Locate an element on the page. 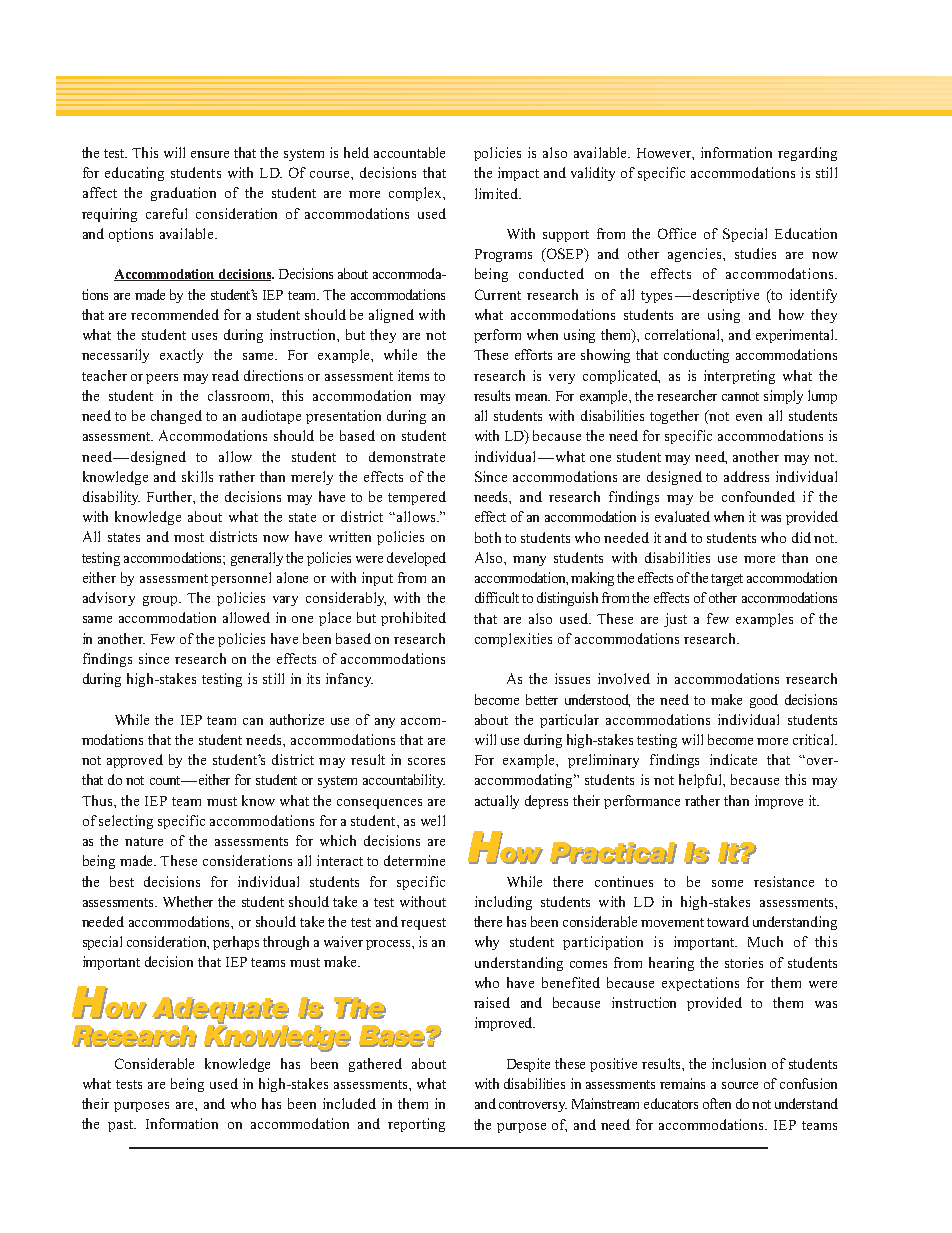 The height and width of the document is (1233, 952). tempered is located at coordinates (417, 498).
